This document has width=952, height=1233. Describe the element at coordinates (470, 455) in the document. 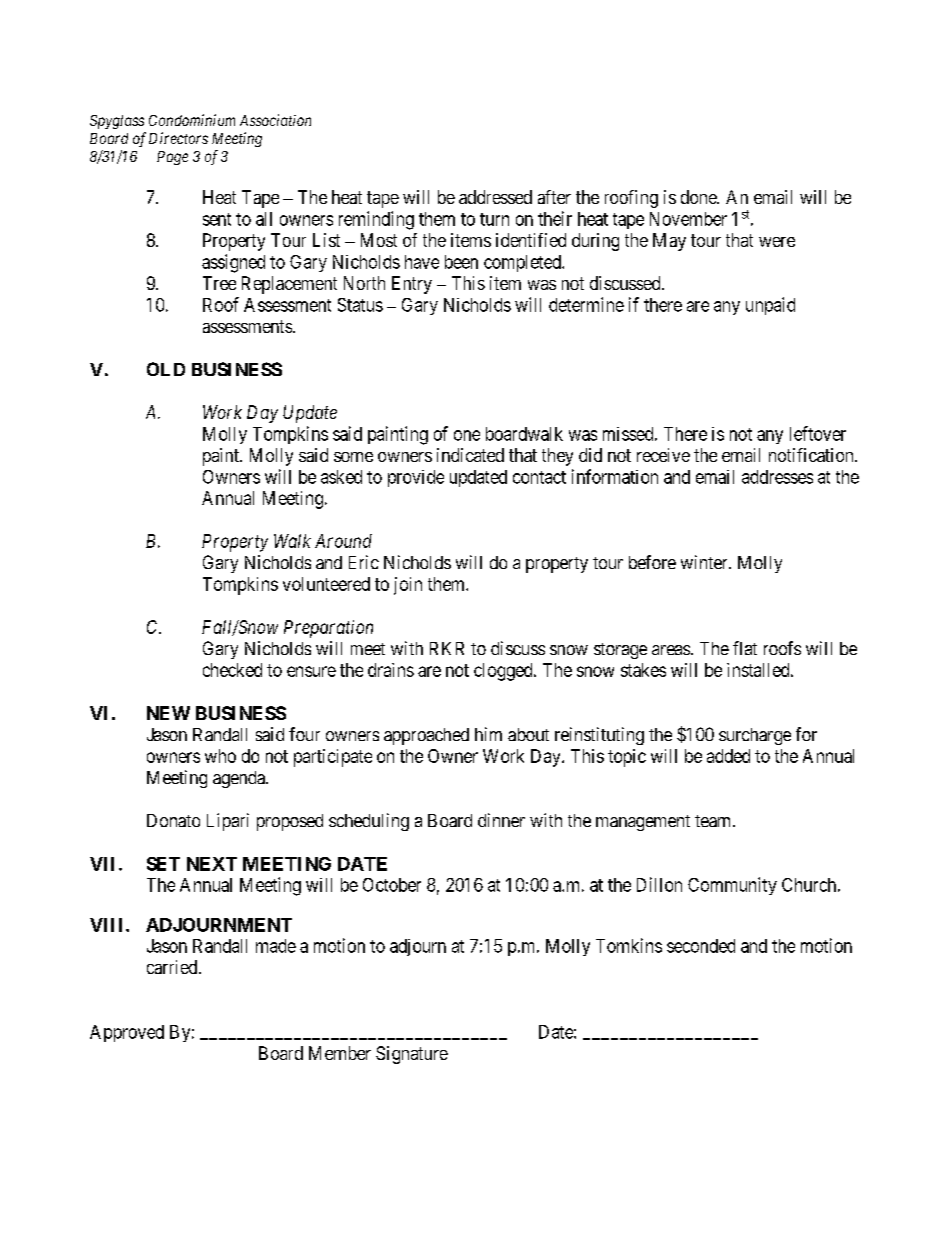

I see `indicated` at that location.
